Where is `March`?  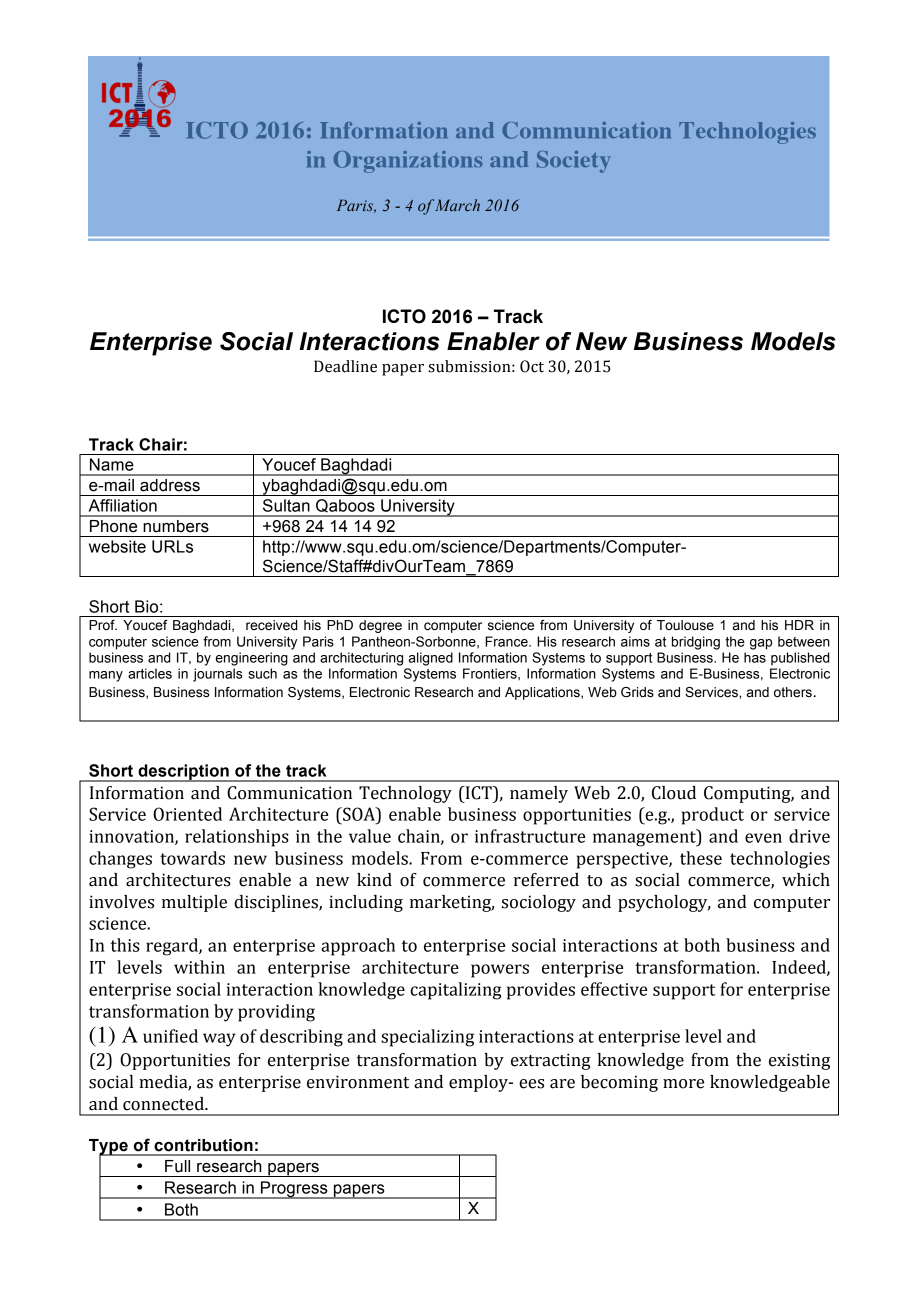
March is located at coordinates (457, 205).
